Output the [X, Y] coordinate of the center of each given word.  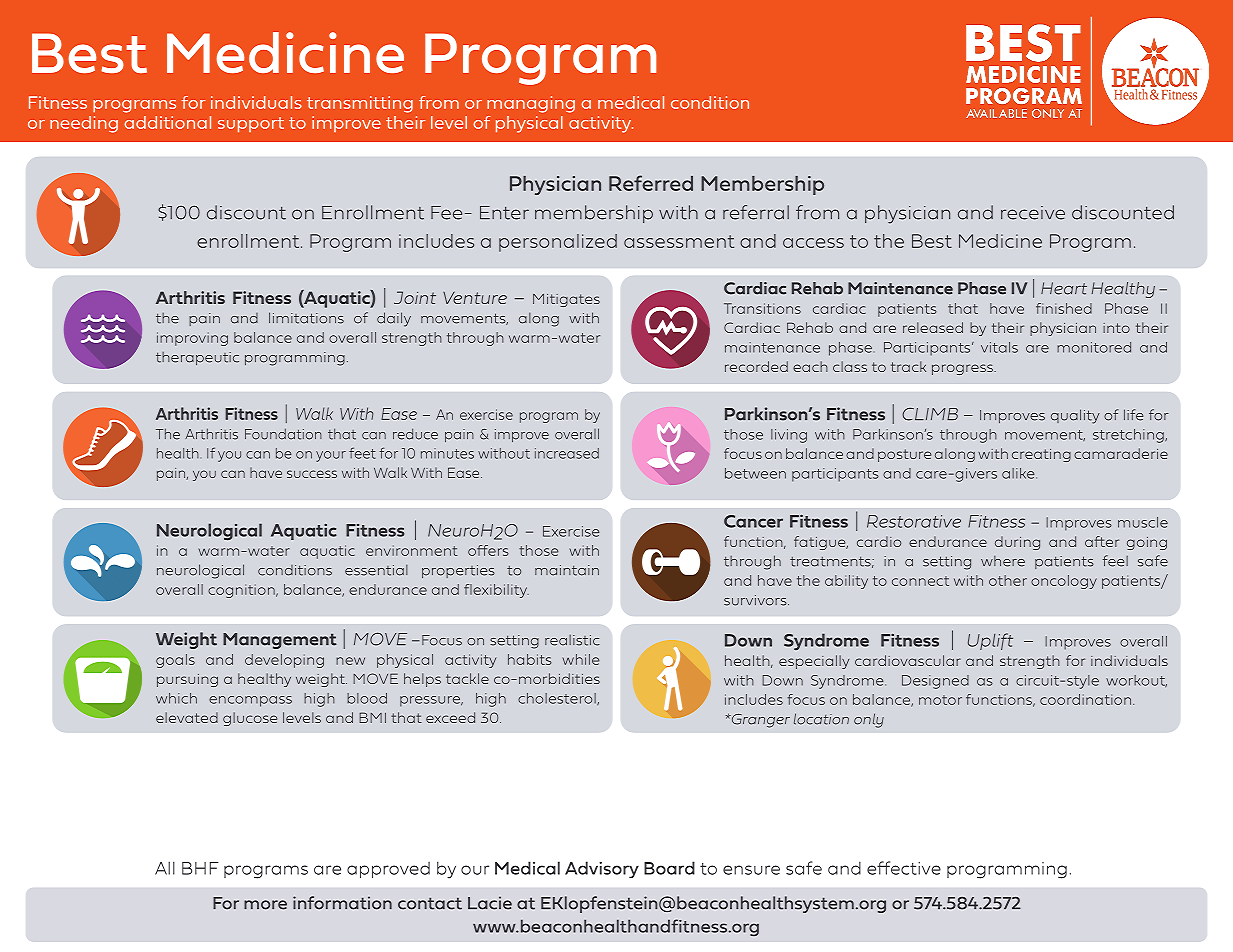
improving [192, 339]
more [265, 905]
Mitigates [566, 300]
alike [1019, 473]
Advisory [602, 870]
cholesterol [558, 699]
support [251, 125]
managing [531, 104]
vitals [999, 347]
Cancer [753, 521]
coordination [1085, 699]
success [312, 474]
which [176, 698]
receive [1033, 213]
